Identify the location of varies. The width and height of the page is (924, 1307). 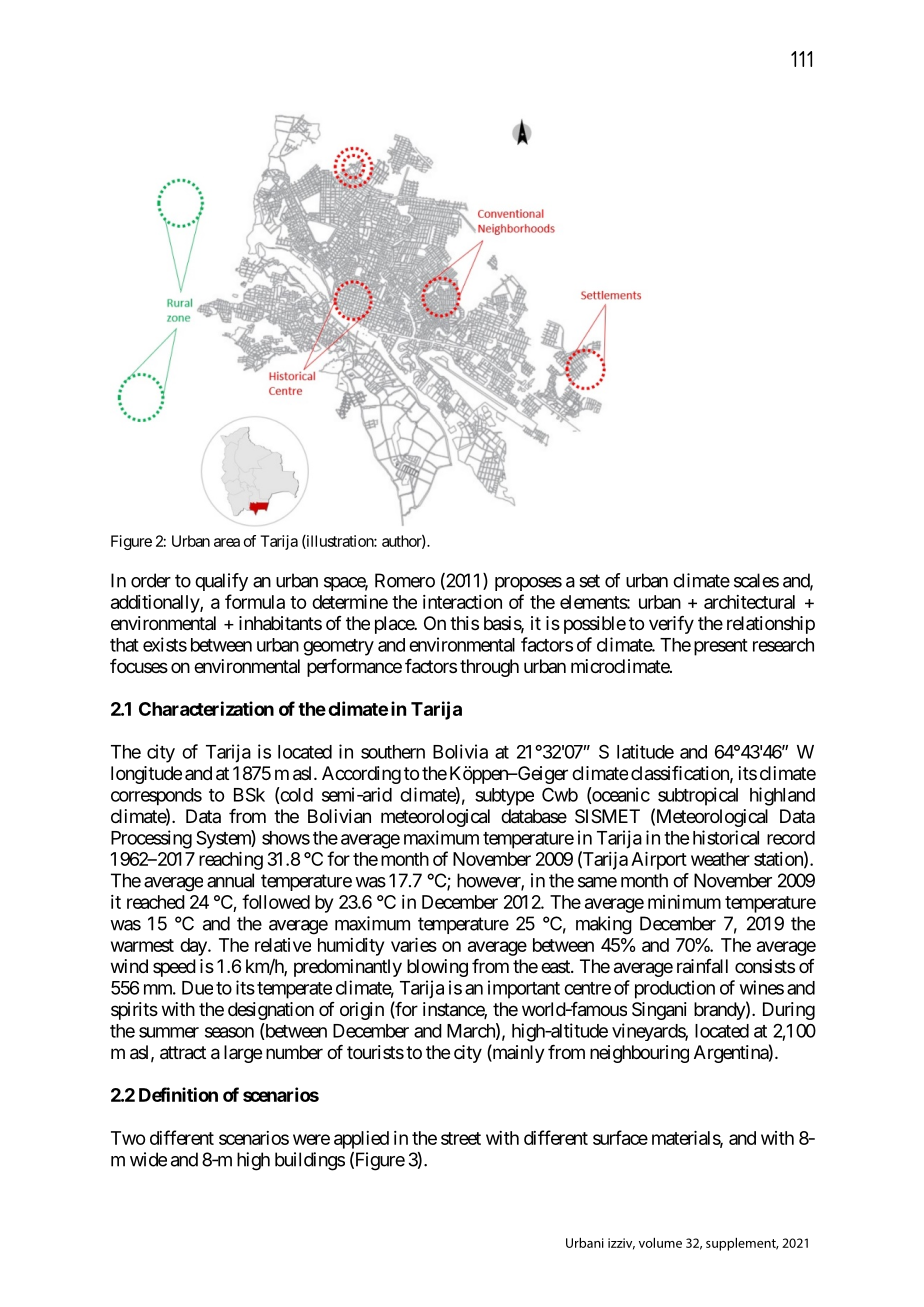
(414, 945).
